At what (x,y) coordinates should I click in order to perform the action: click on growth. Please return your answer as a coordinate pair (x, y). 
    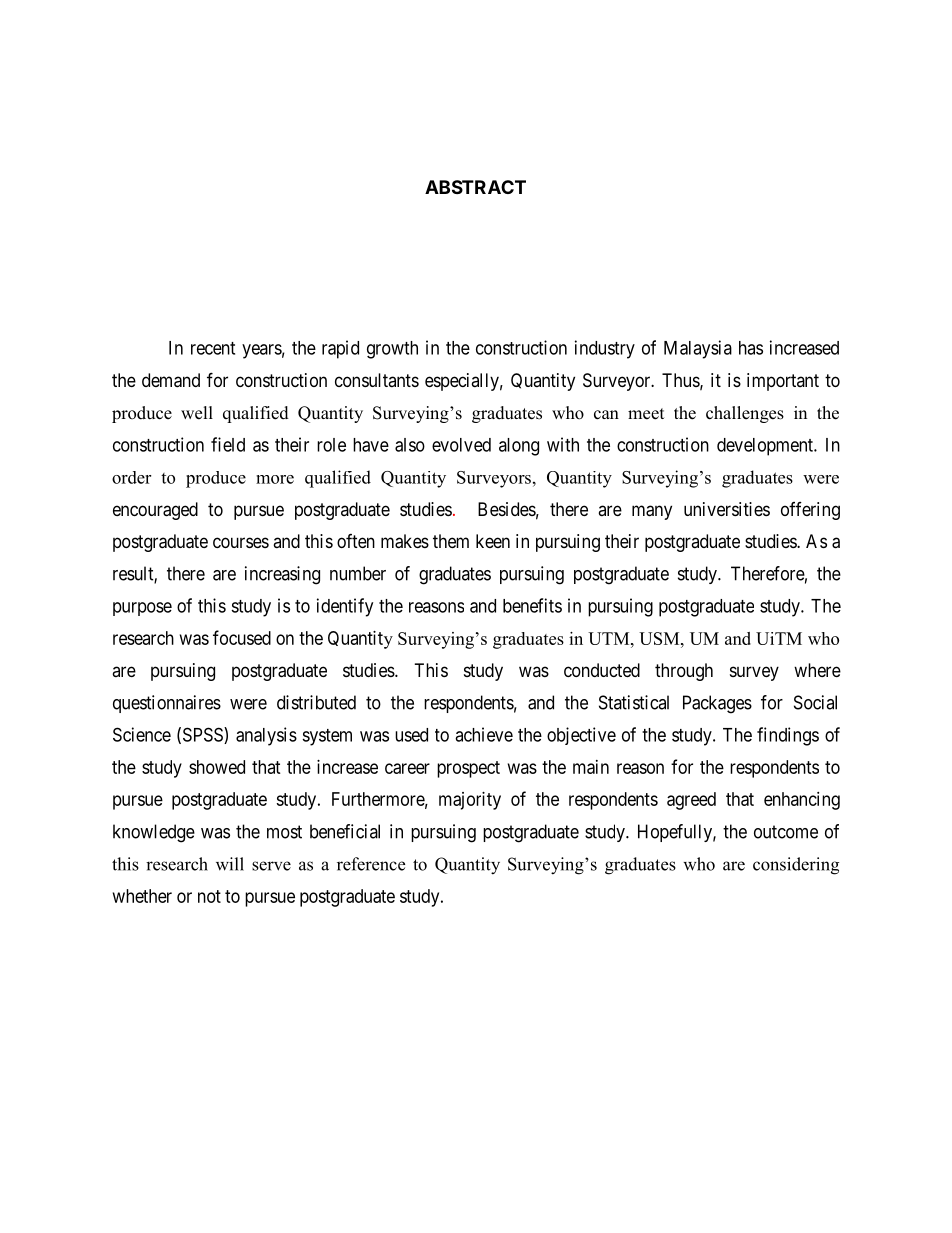
    Looking at the image, I should click on (392, 350).
